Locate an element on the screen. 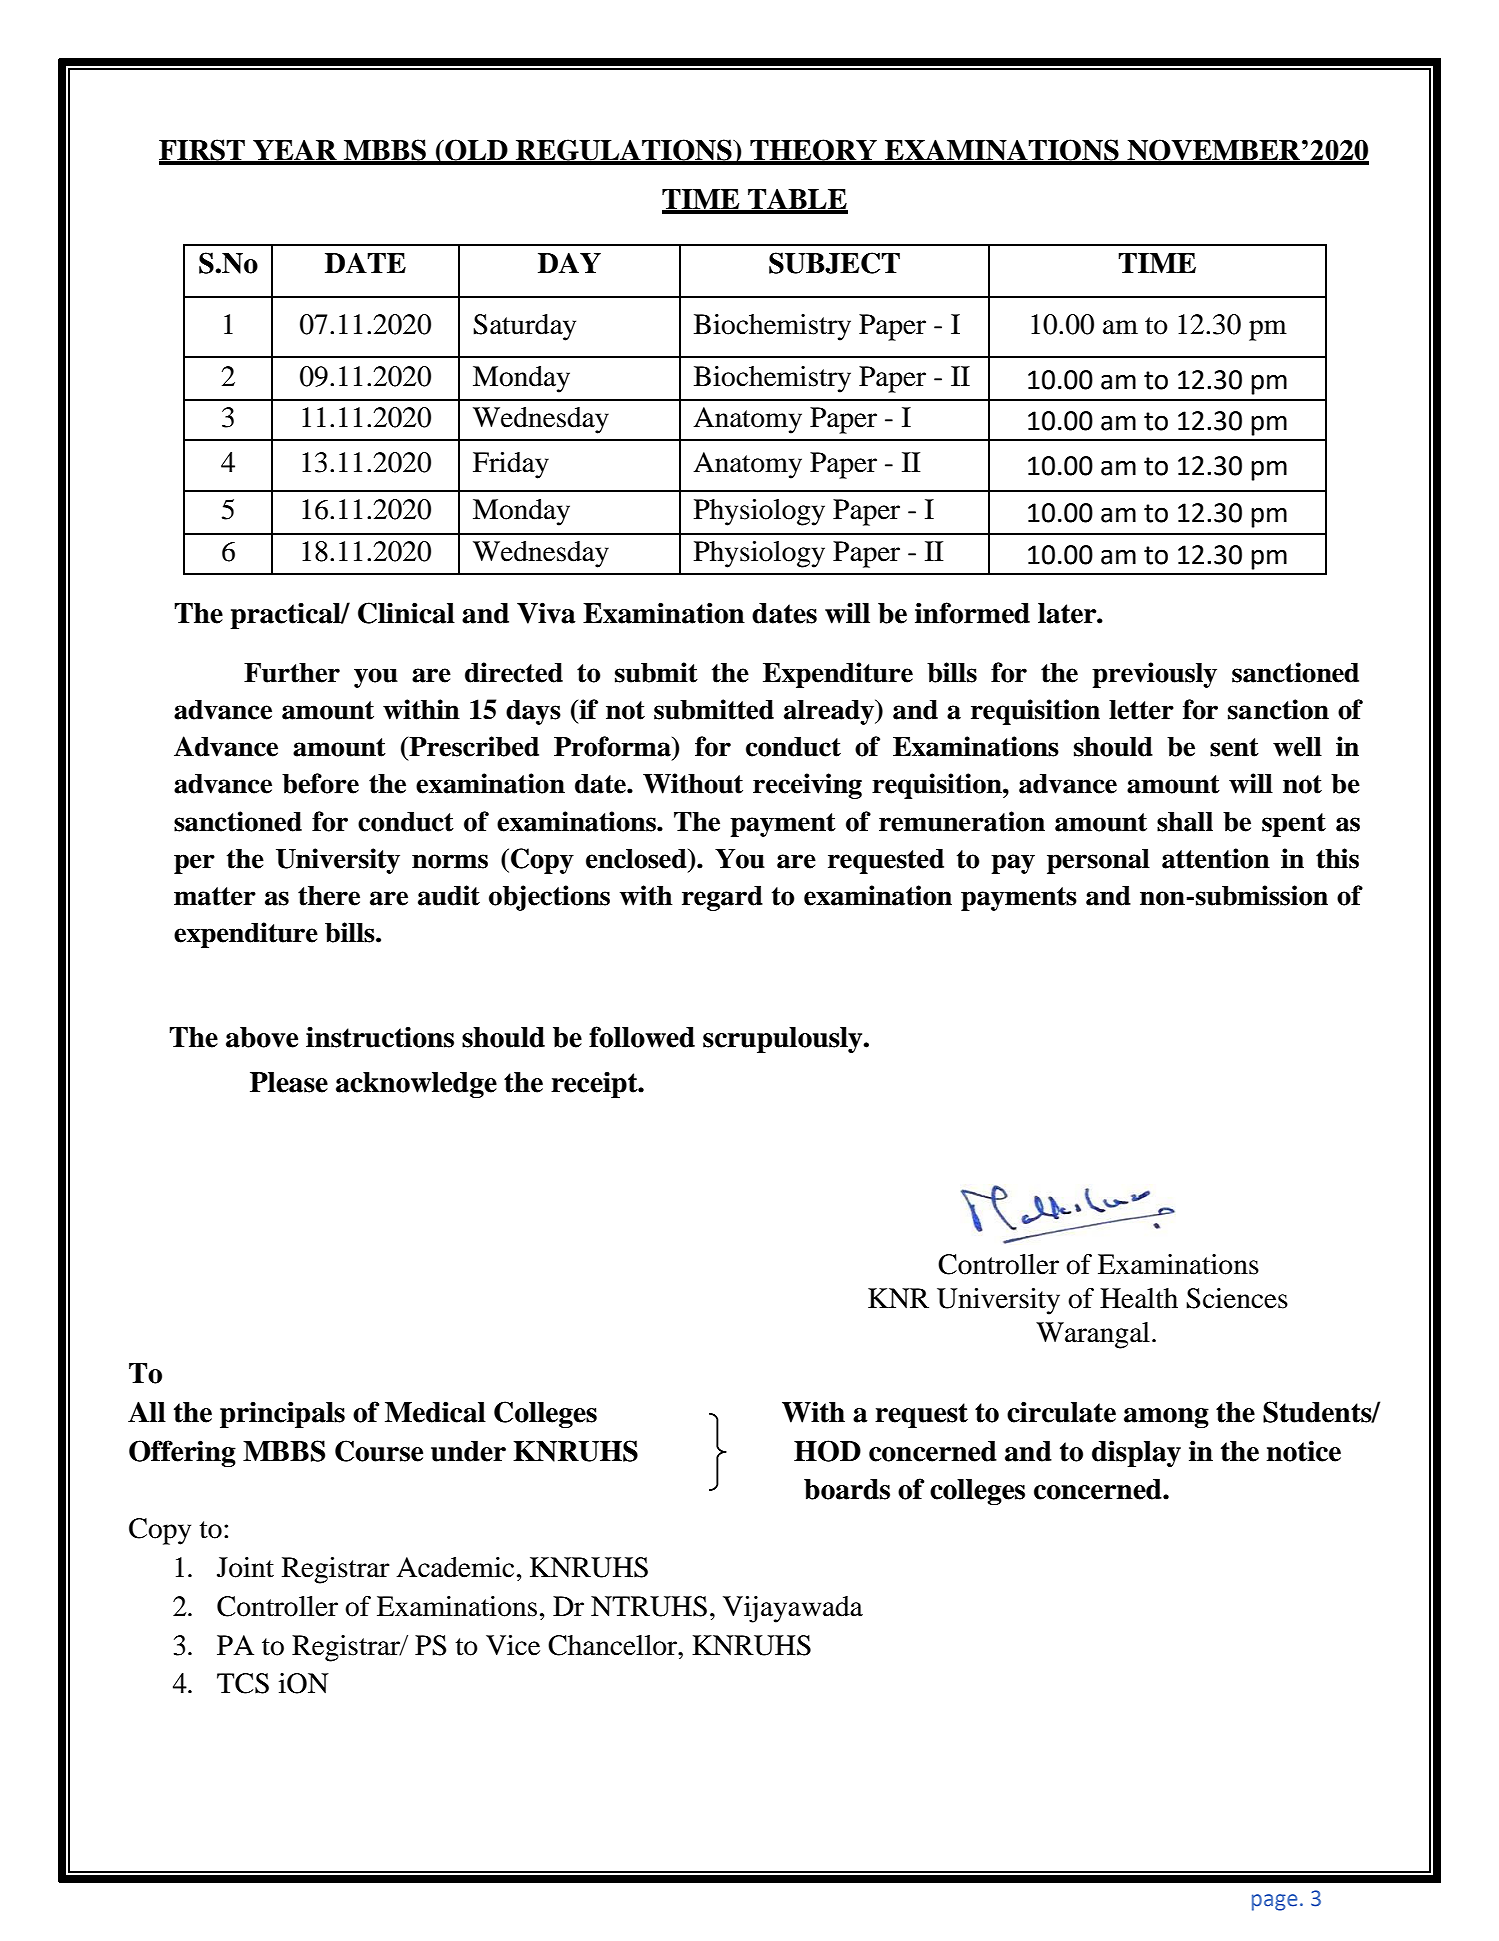  SUBJECT is located at coordinates (834, 263).
